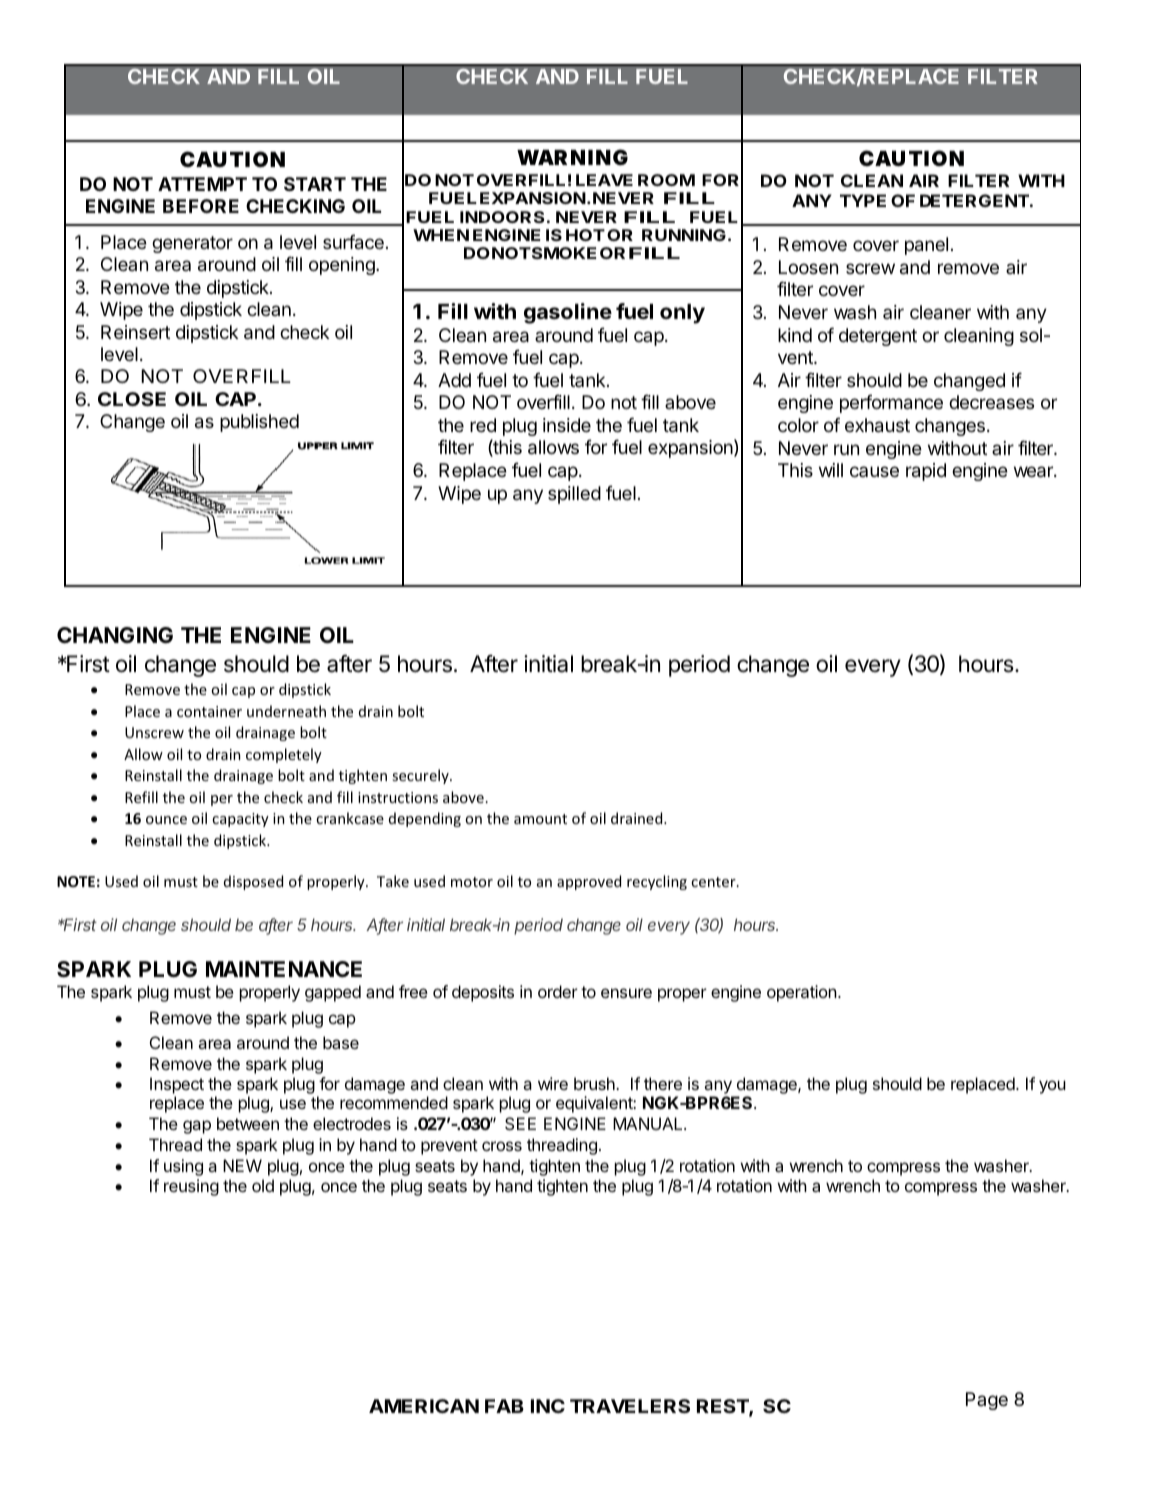 Image resolution: width=1153 pixels, height=1492 pixels. I want to click on amount, so click(540, 819).
